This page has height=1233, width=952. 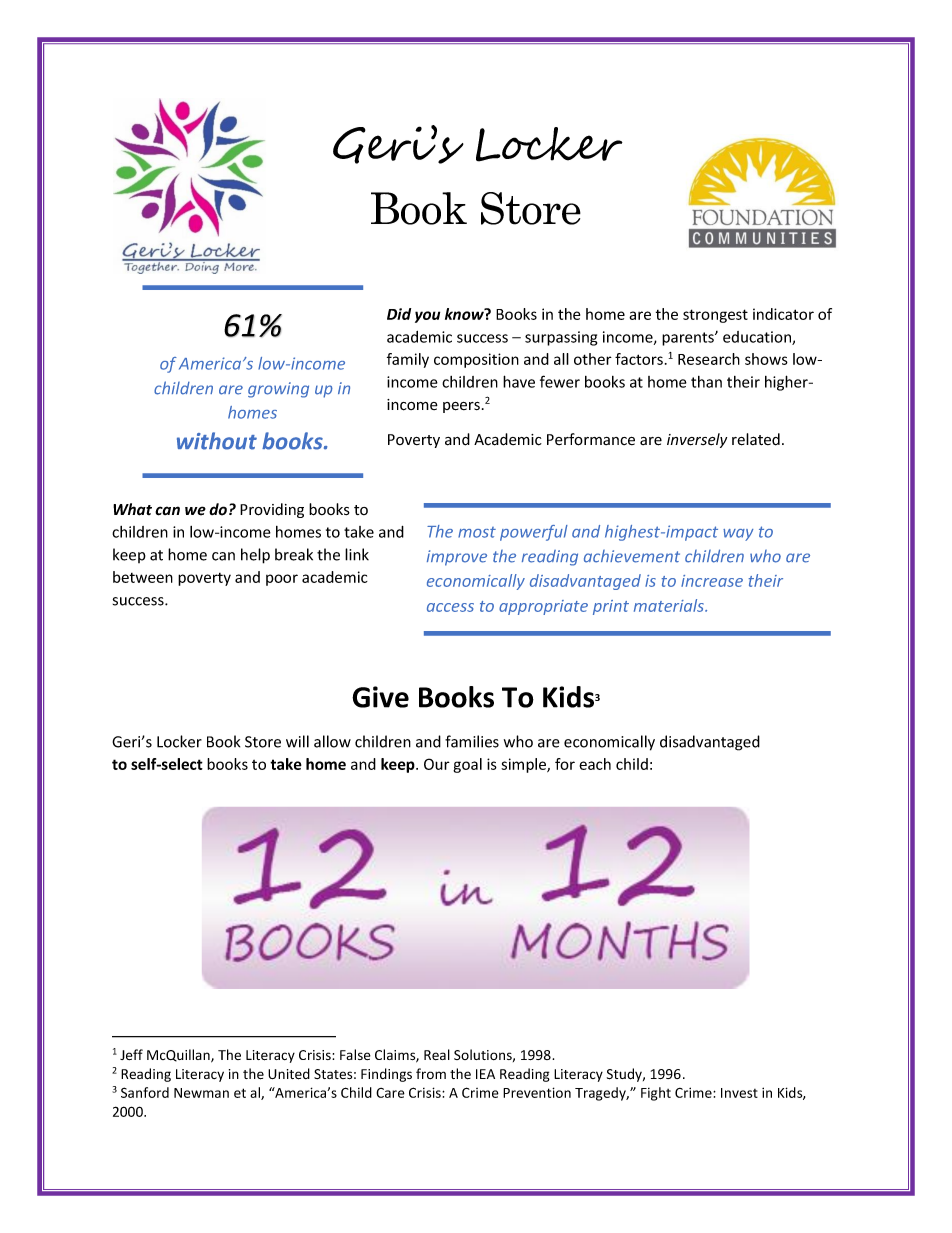 What do you see at coordinates (689, 339) in the page?
I see `parents` at bounding box center [689, 339].
